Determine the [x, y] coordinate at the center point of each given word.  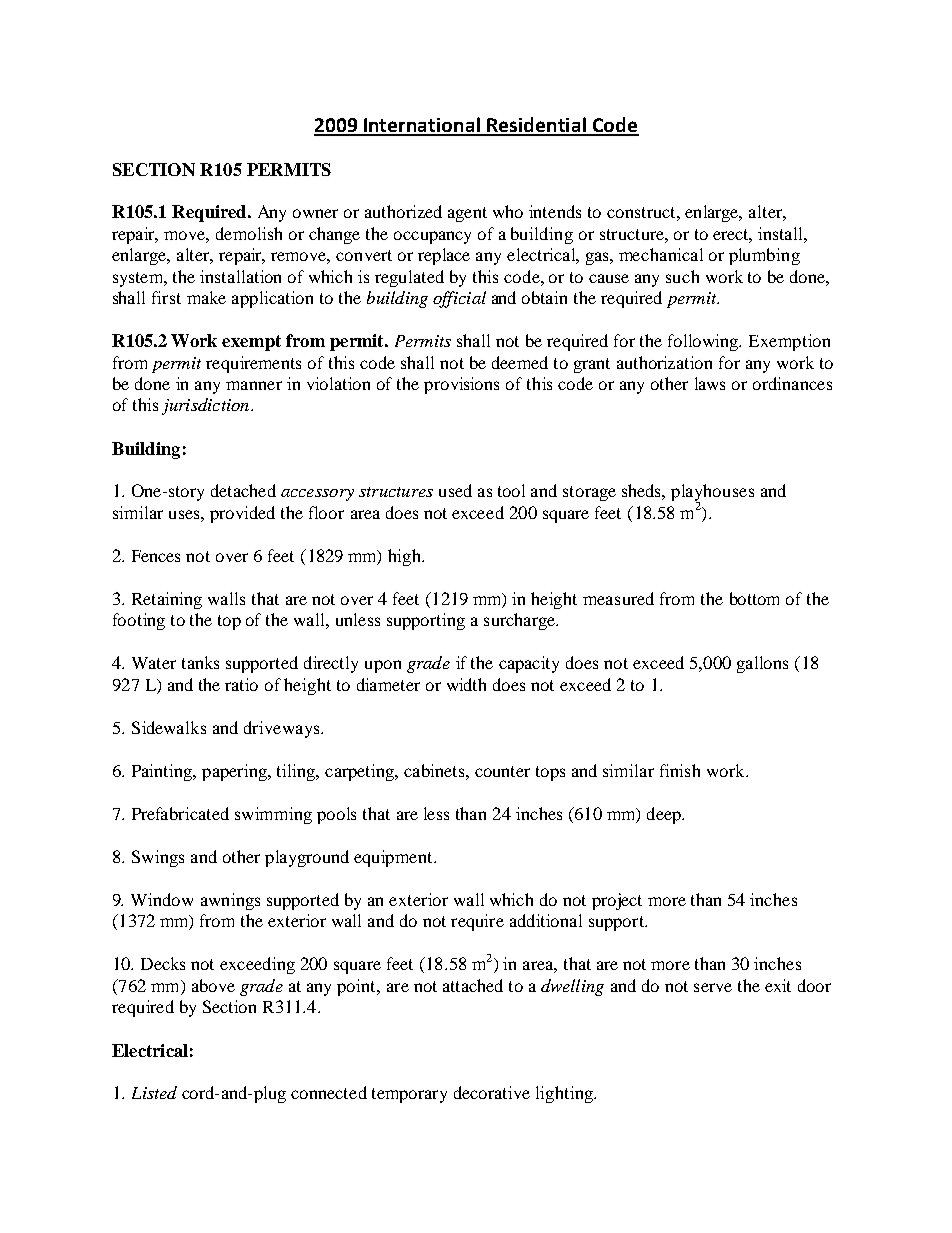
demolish [249, 233]
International [422, 126]
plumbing [764, 256]
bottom [754, 598]
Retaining [167, 600]
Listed [154, 1092]
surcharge [521, 621]
